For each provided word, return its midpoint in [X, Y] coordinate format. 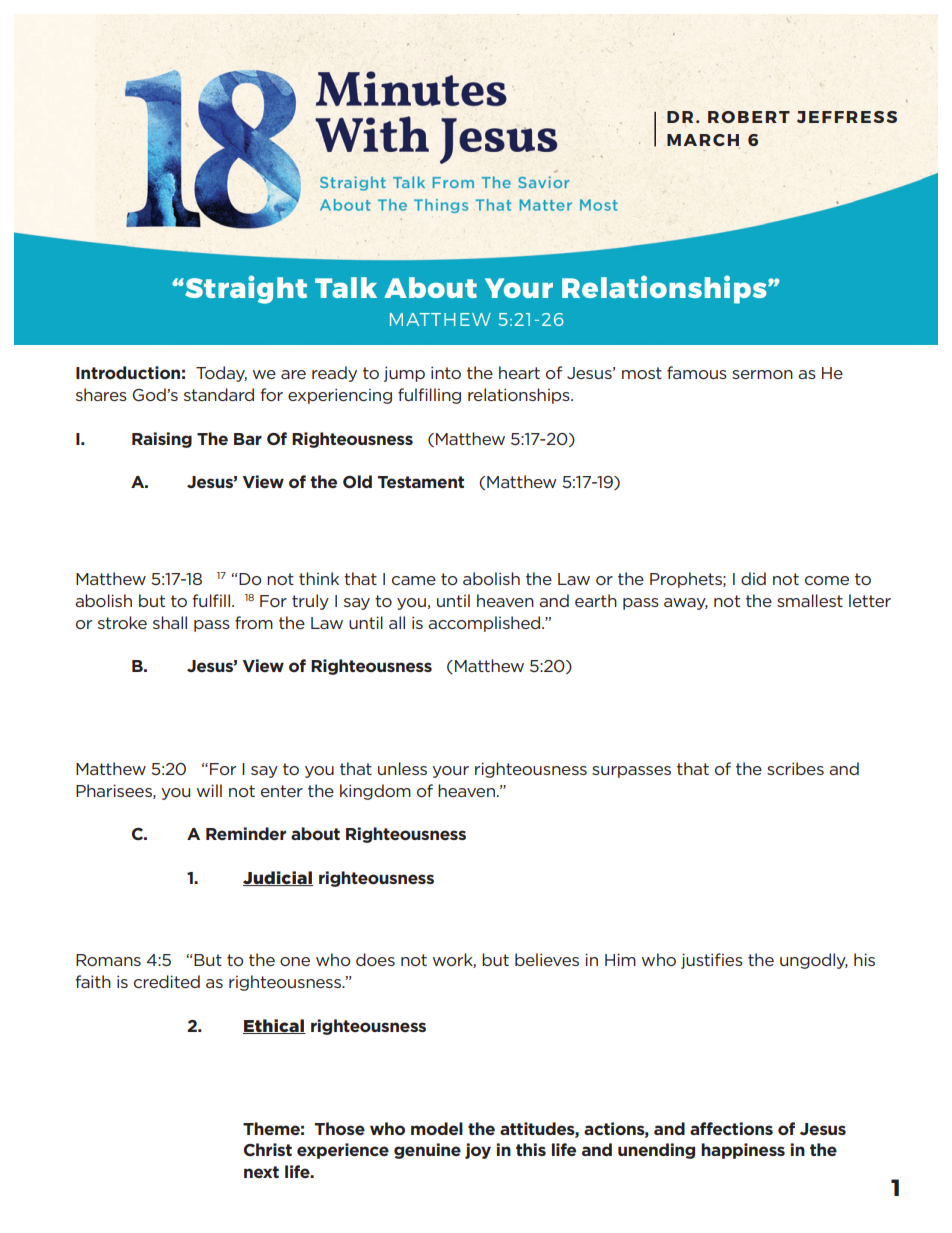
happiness [743, 1151]
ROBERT [749, 117]
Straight [245, 289]
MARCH [703, 141]
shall [170, 622]
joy [478, 1151]
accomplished [485, 624]
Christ [268, 1149]
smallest [810, 600]
